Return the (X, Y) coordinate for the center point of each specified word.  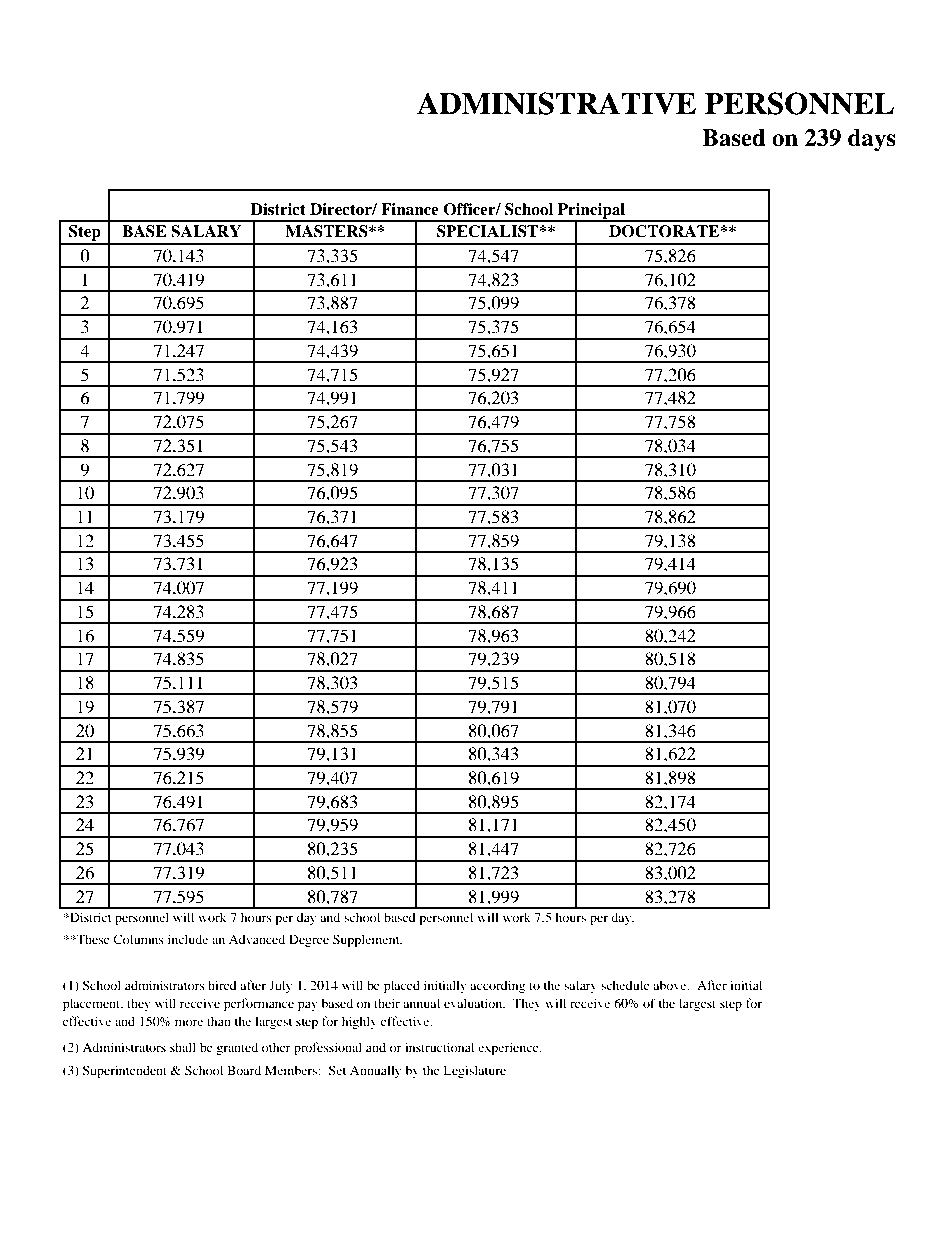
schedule (625, 985)
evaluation (474, 1003)
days (872, 140)
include (188, 939)
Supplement (367, 940)
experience (509, 1048)
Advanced (257, 939)
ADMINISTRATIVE (556, 103)
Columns (138, 939)
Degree (309, 940)
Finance (410, 209)
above (671, 985)
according (497, 986)
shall (183, 1047)
